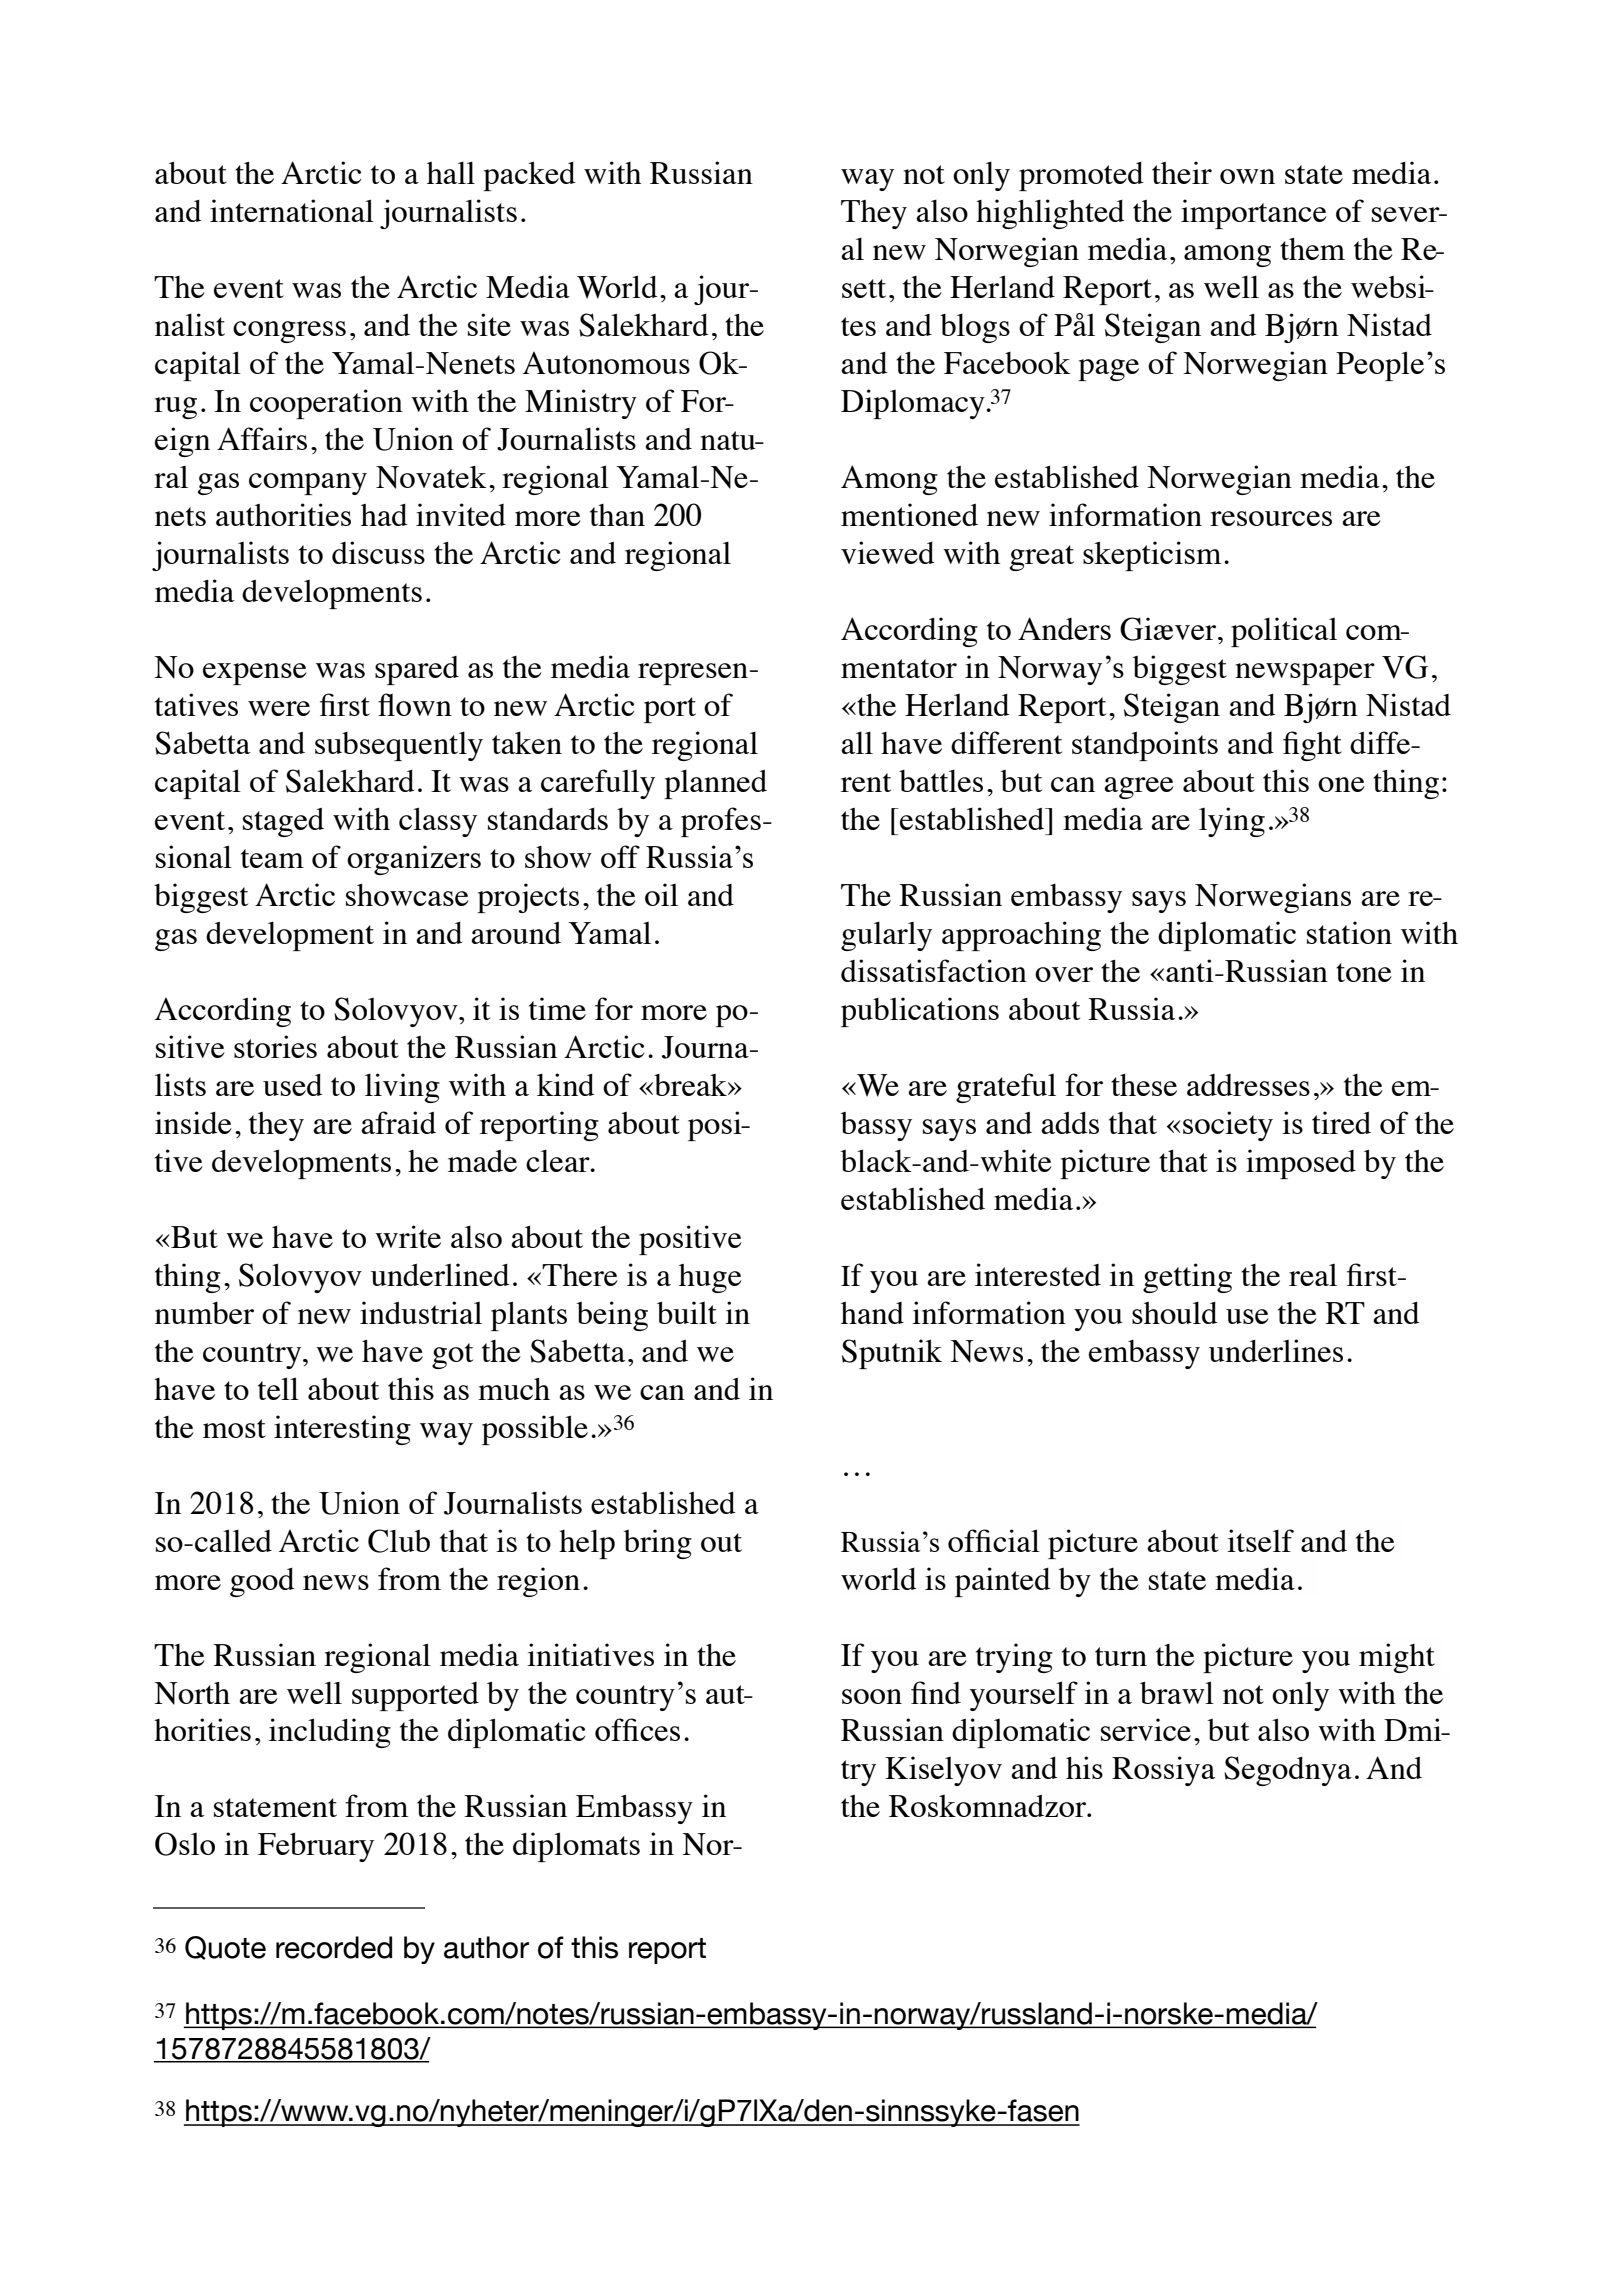 Image resolution: width=1614 pixels, height=2284 pixels. I want to click on addresses, so click(1248, 1085).
